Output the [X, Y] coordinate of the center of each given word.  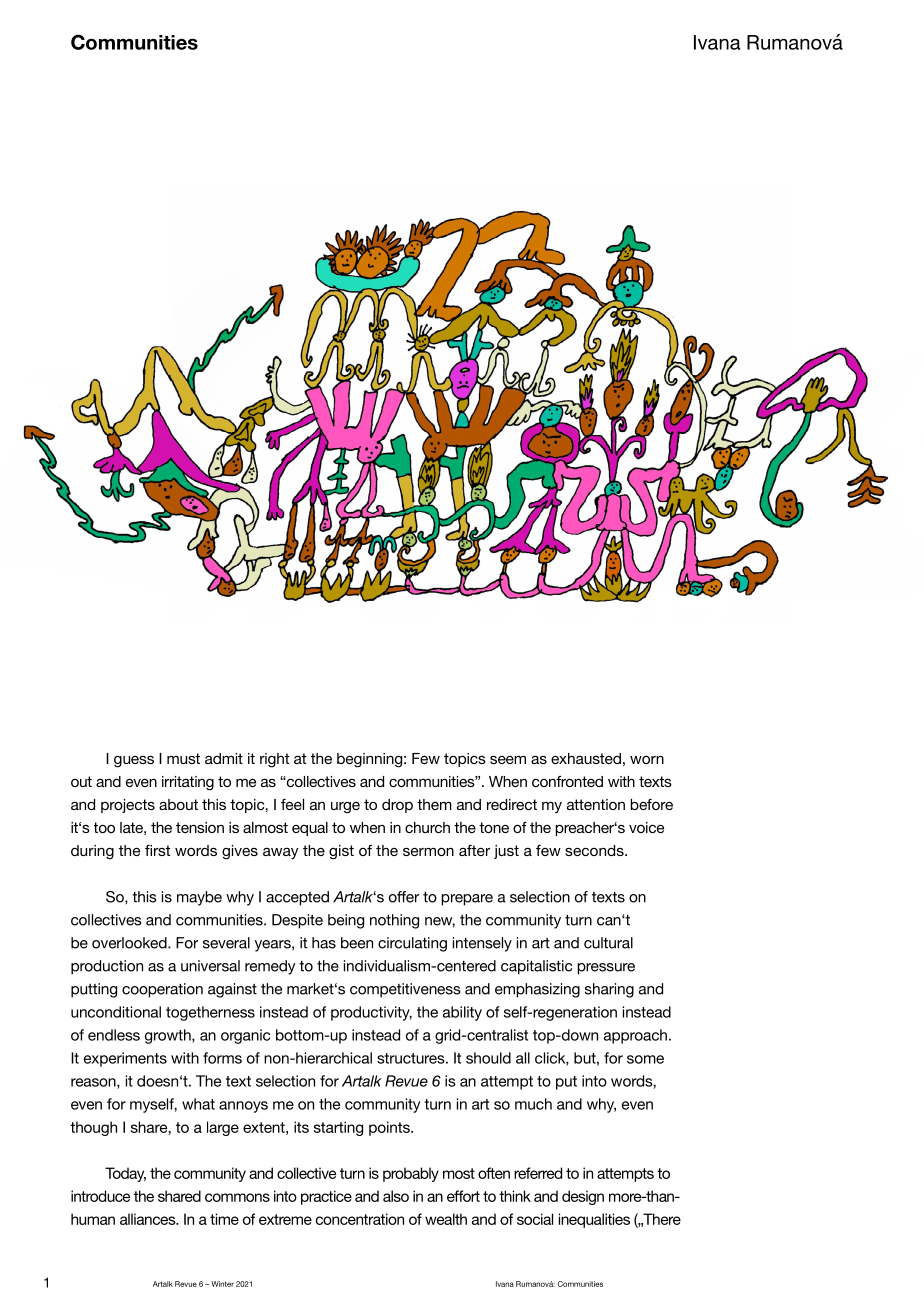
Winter [222, 1284]
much [533, 1104]
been [357, 943]
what [198, 1104]
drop [397, 806]
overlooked [130, 943]
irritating [188, 783]
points [390, 1128]
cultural [608, 943]
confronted [567, 781]
